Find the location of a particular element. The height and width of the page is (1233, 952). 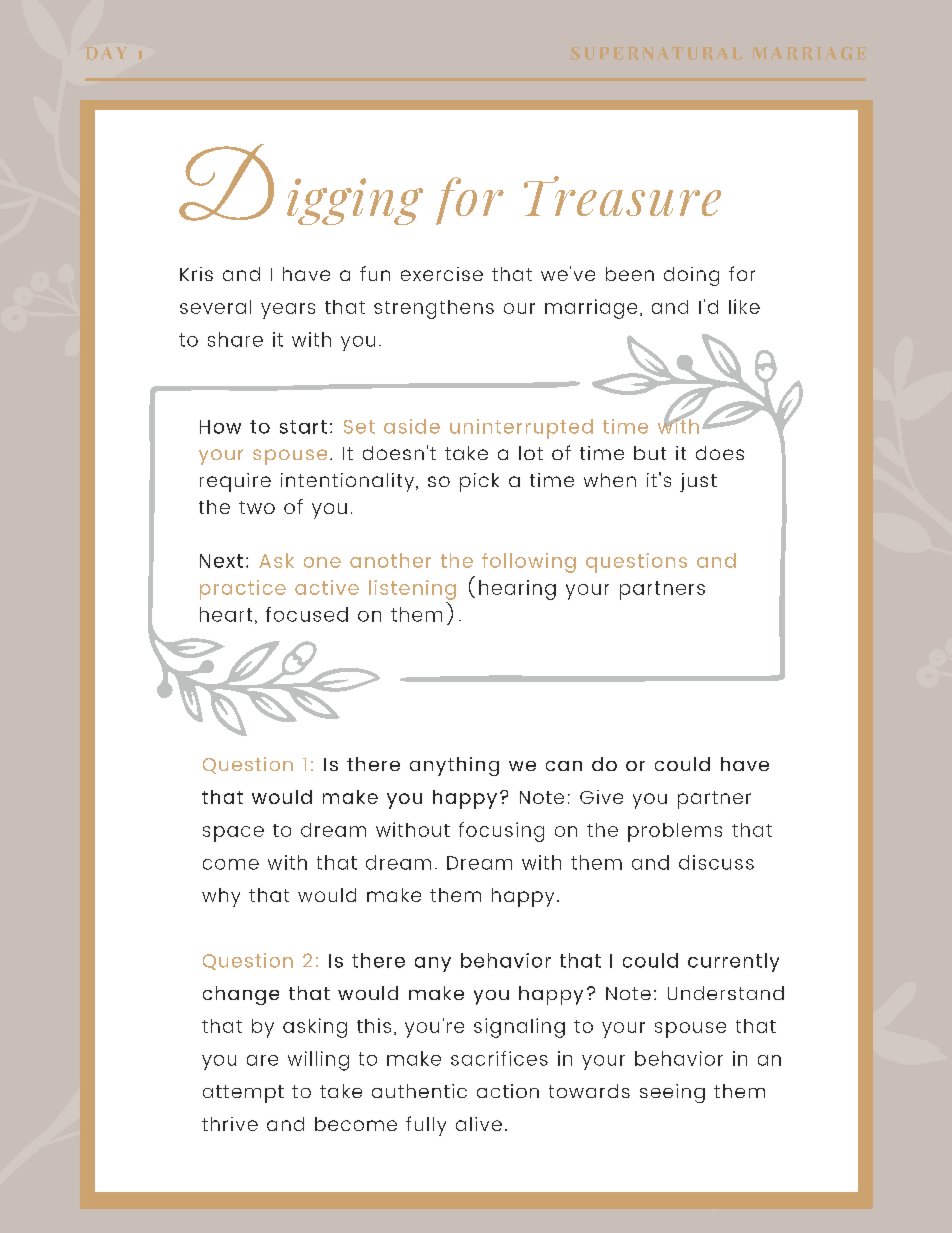

Kris is located at coordinates (196, 274).
